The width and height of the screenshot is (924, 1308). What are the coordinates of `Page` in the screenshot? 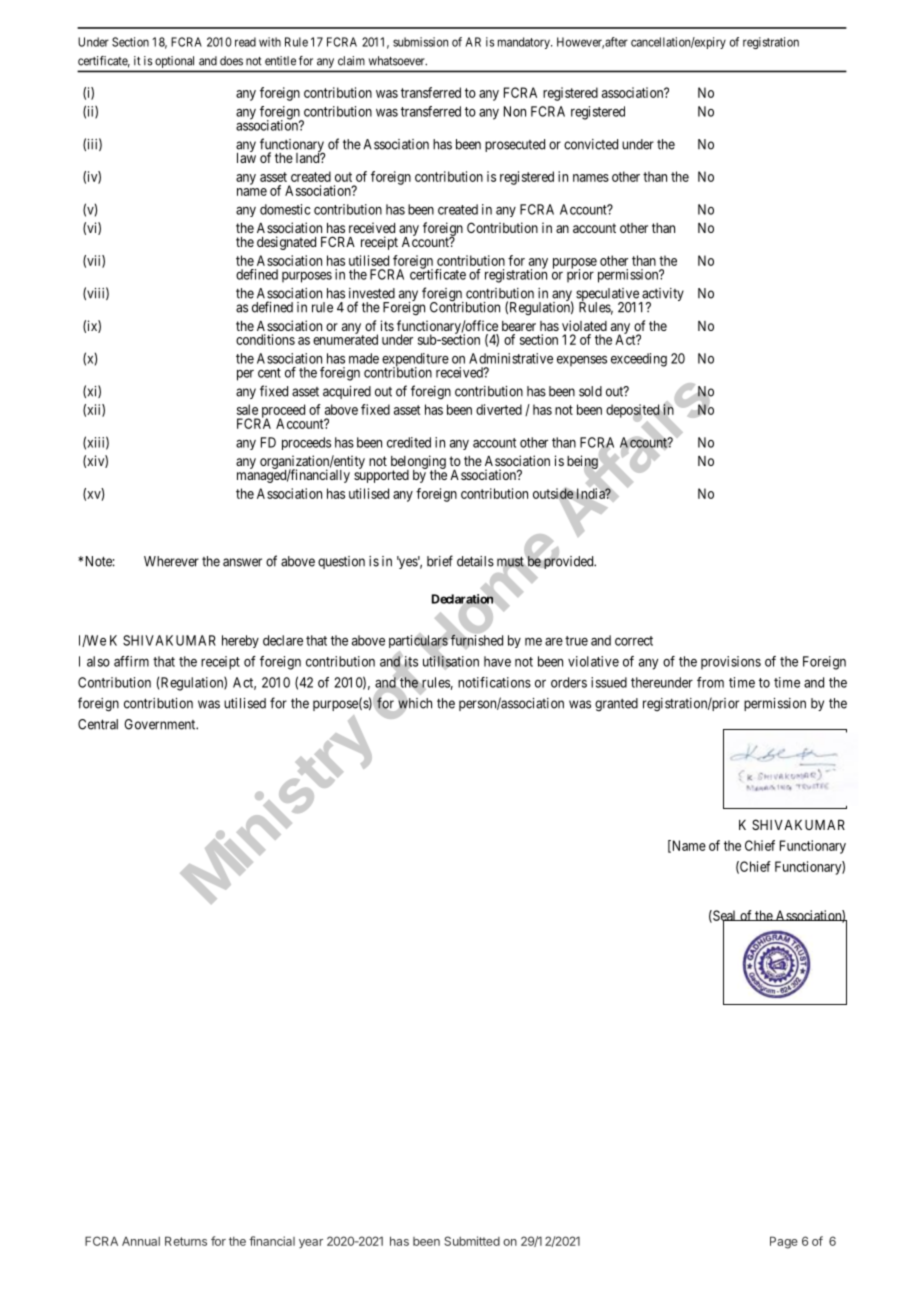 It's located at (784, 1242).
